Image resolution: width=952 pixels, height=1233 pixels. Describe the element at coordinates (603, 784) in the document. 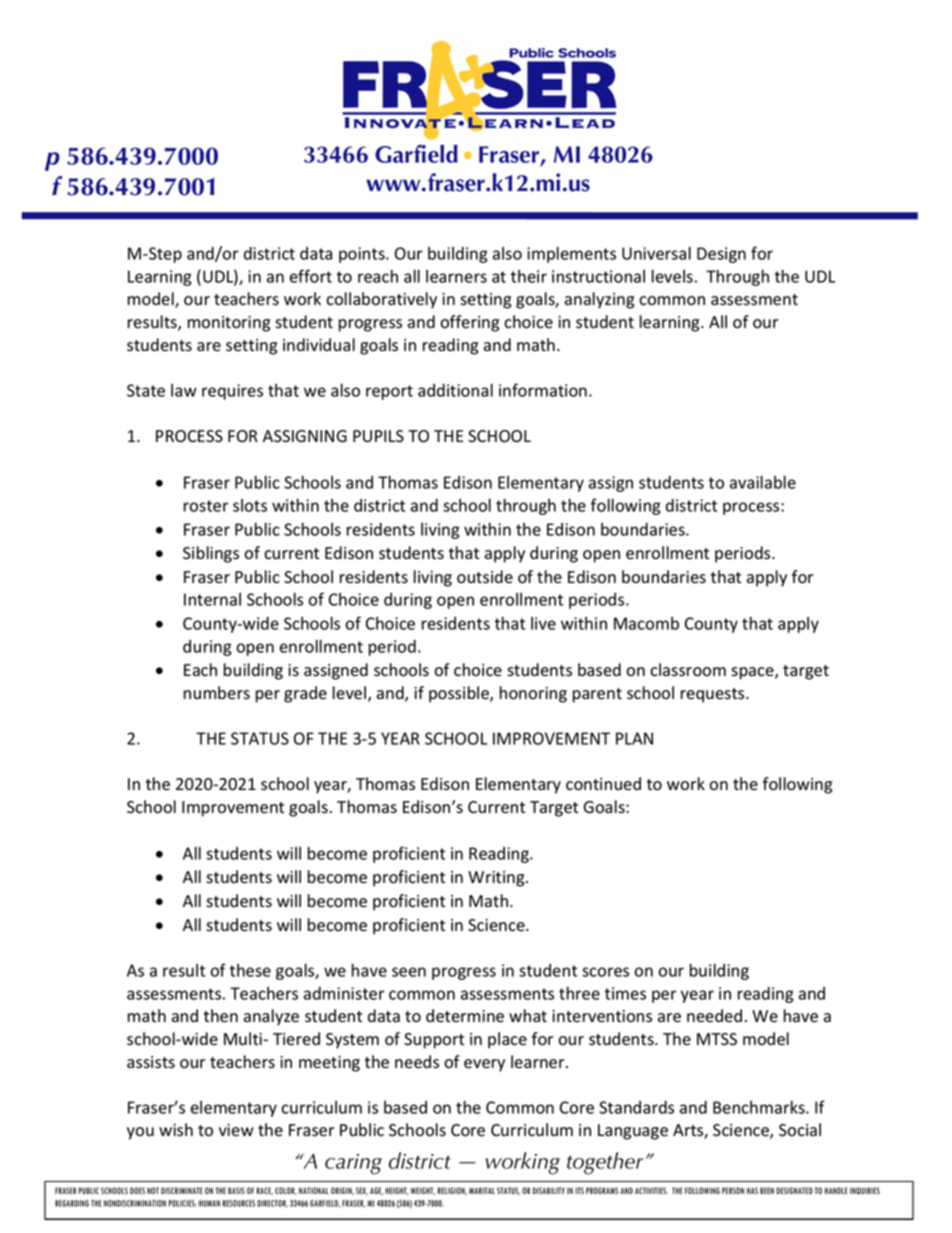

I see `continued` at that location.
